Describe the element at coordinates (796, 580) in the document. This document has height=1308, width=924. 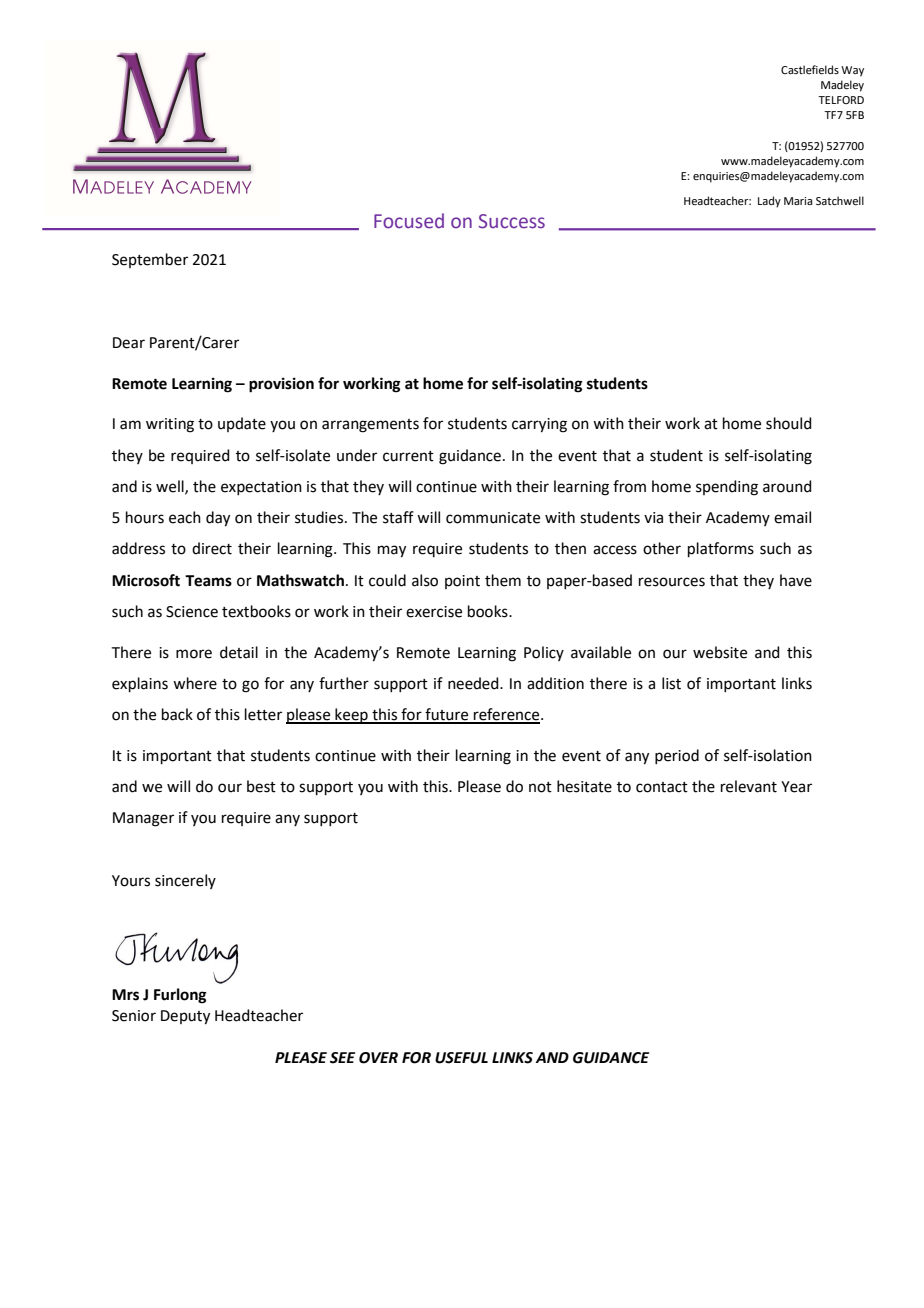
I see `have` at that location.
